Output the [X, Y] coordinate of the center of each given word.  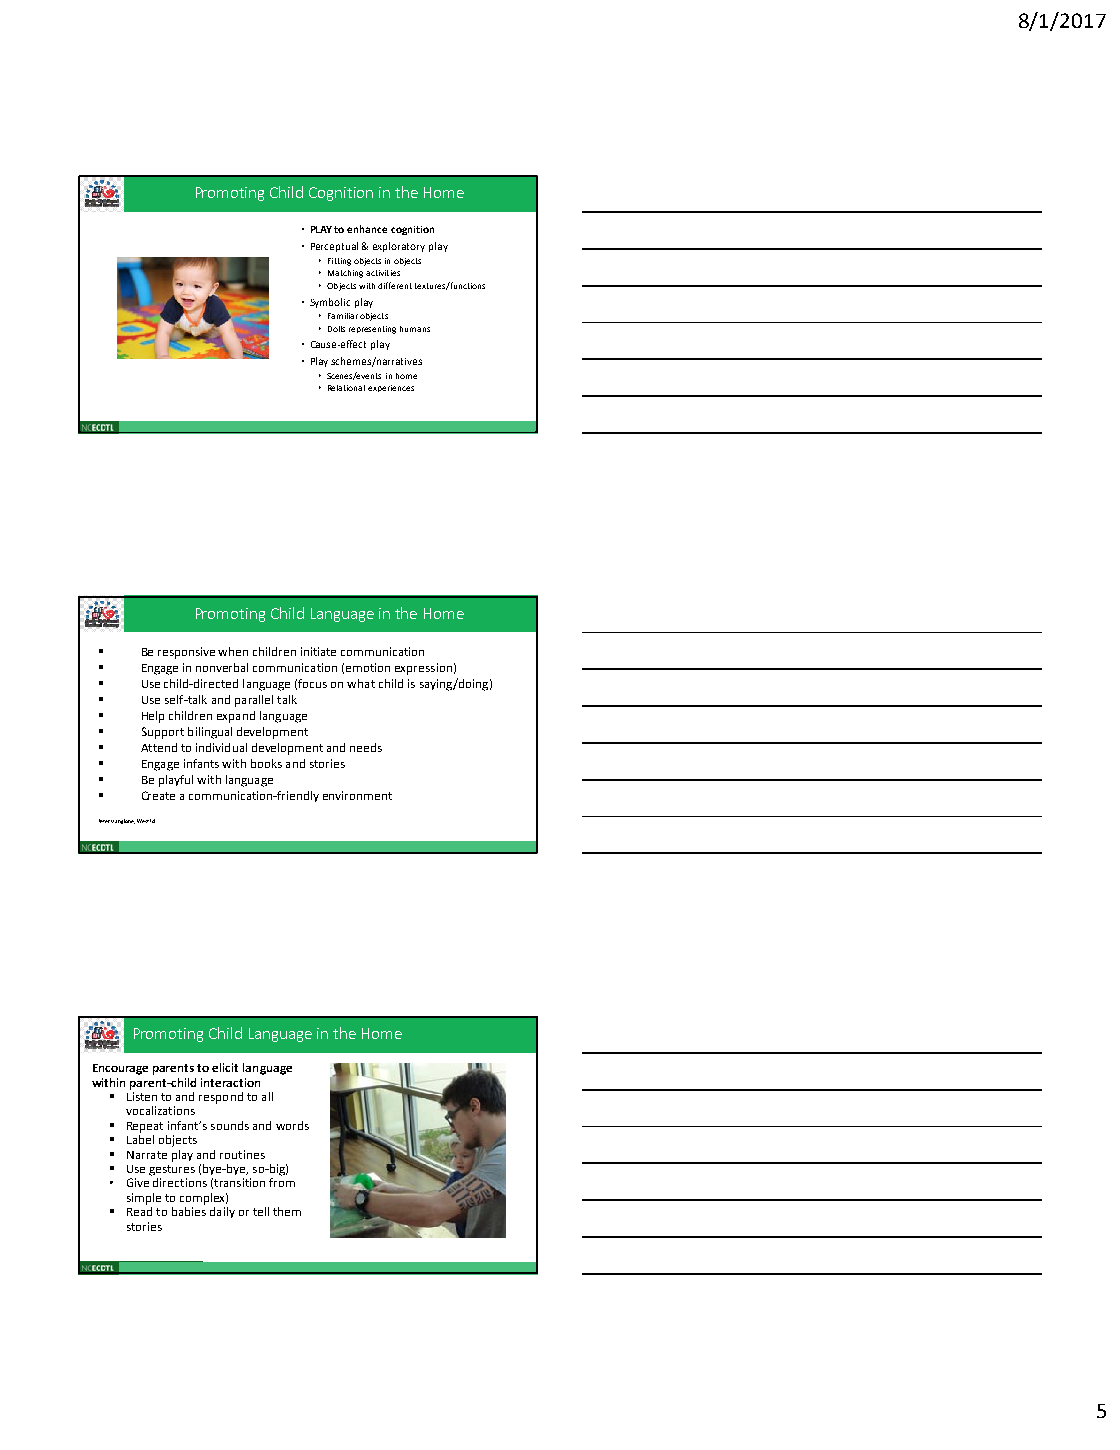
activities [383, 273]
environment [357, 795]
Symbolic [330, 303]
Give [138, 1182]
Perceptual [334, 247]
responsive [186, 653]
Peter [104, 821]
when [233, 651]
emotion [368, 667]
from [282, 1182]
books [266, 763]
